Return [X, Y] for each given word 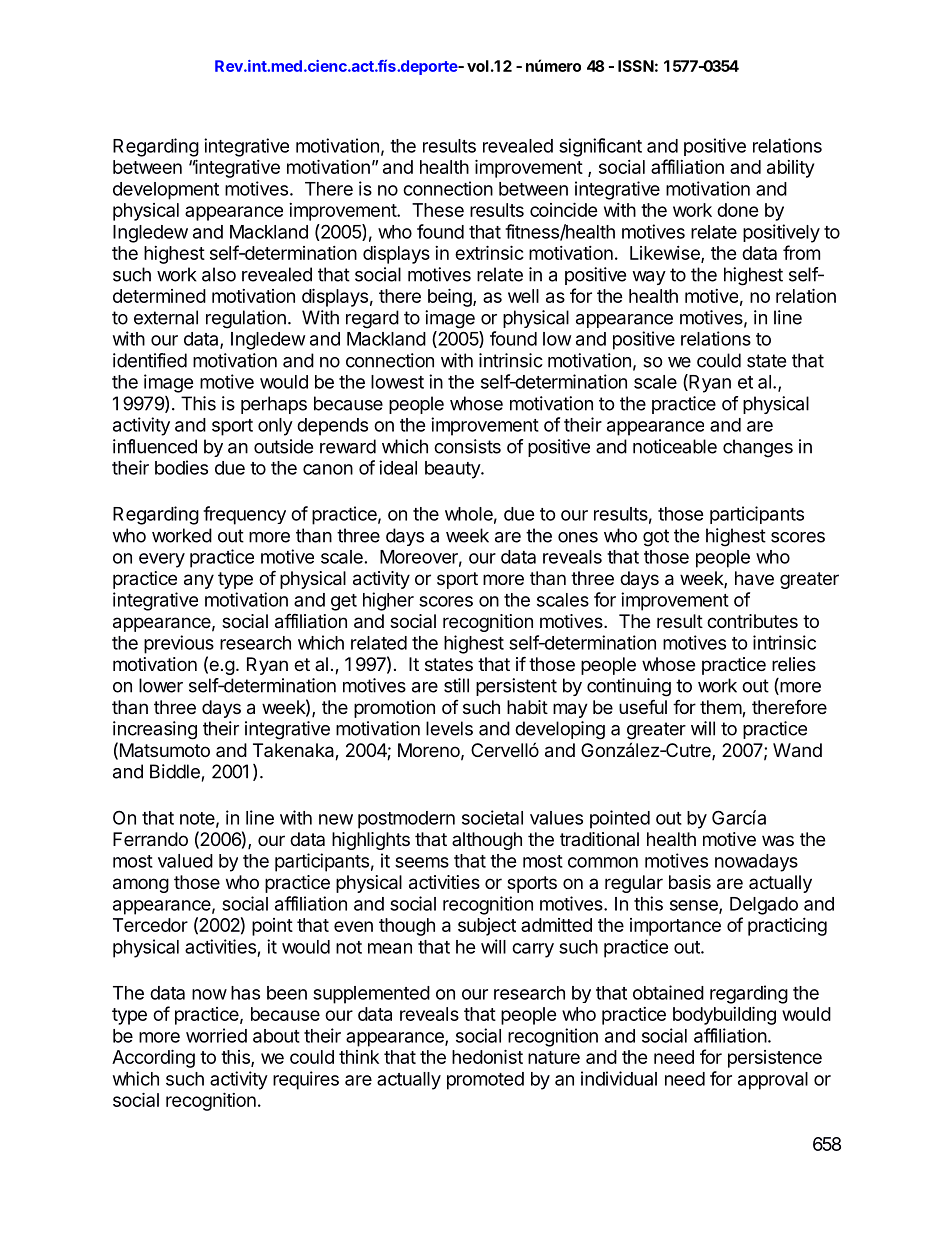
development [166, 191]
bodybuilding [724, 1015]
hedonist [487, 1056]
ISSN [636, 66]
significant [600, 147]
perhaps [274, 405]
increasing [155, 730]
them [721, 708]
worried [216, 1035]
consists [467, 446]
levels [449, 728]
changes [758, 448]
